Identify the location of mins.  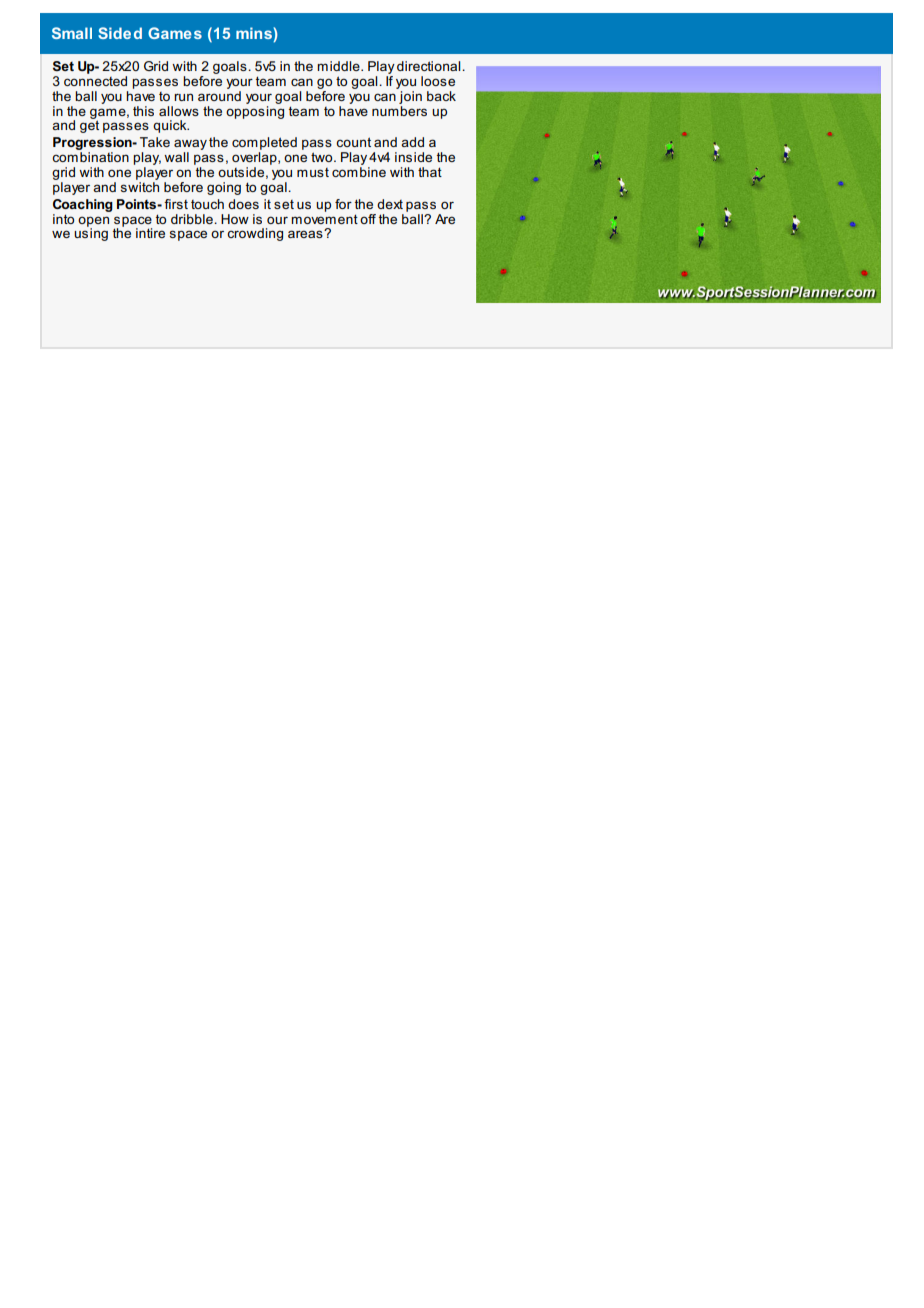
(255, 34).
